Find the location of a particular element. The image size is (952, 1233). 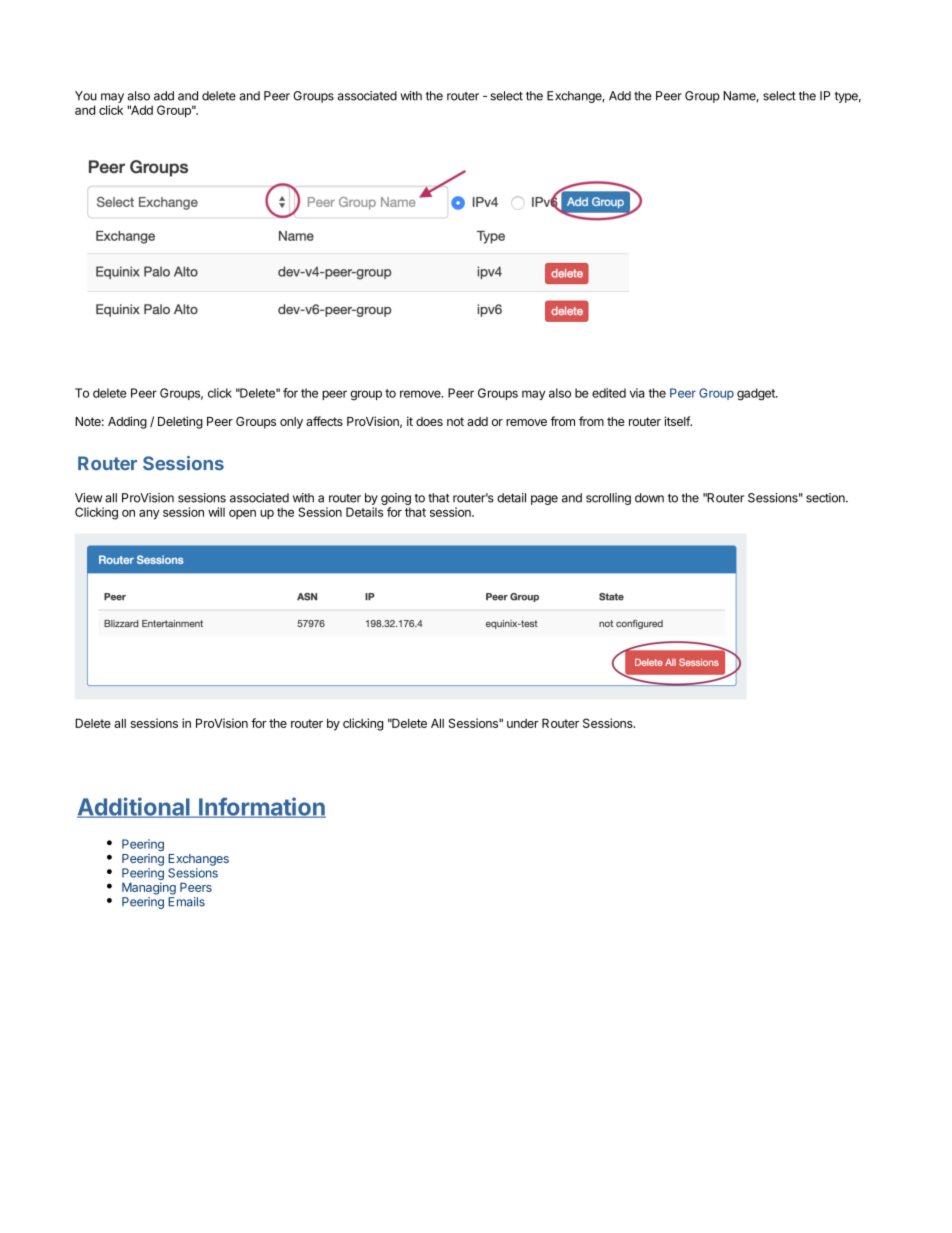

Managing is located at coordinates (149, 888).
